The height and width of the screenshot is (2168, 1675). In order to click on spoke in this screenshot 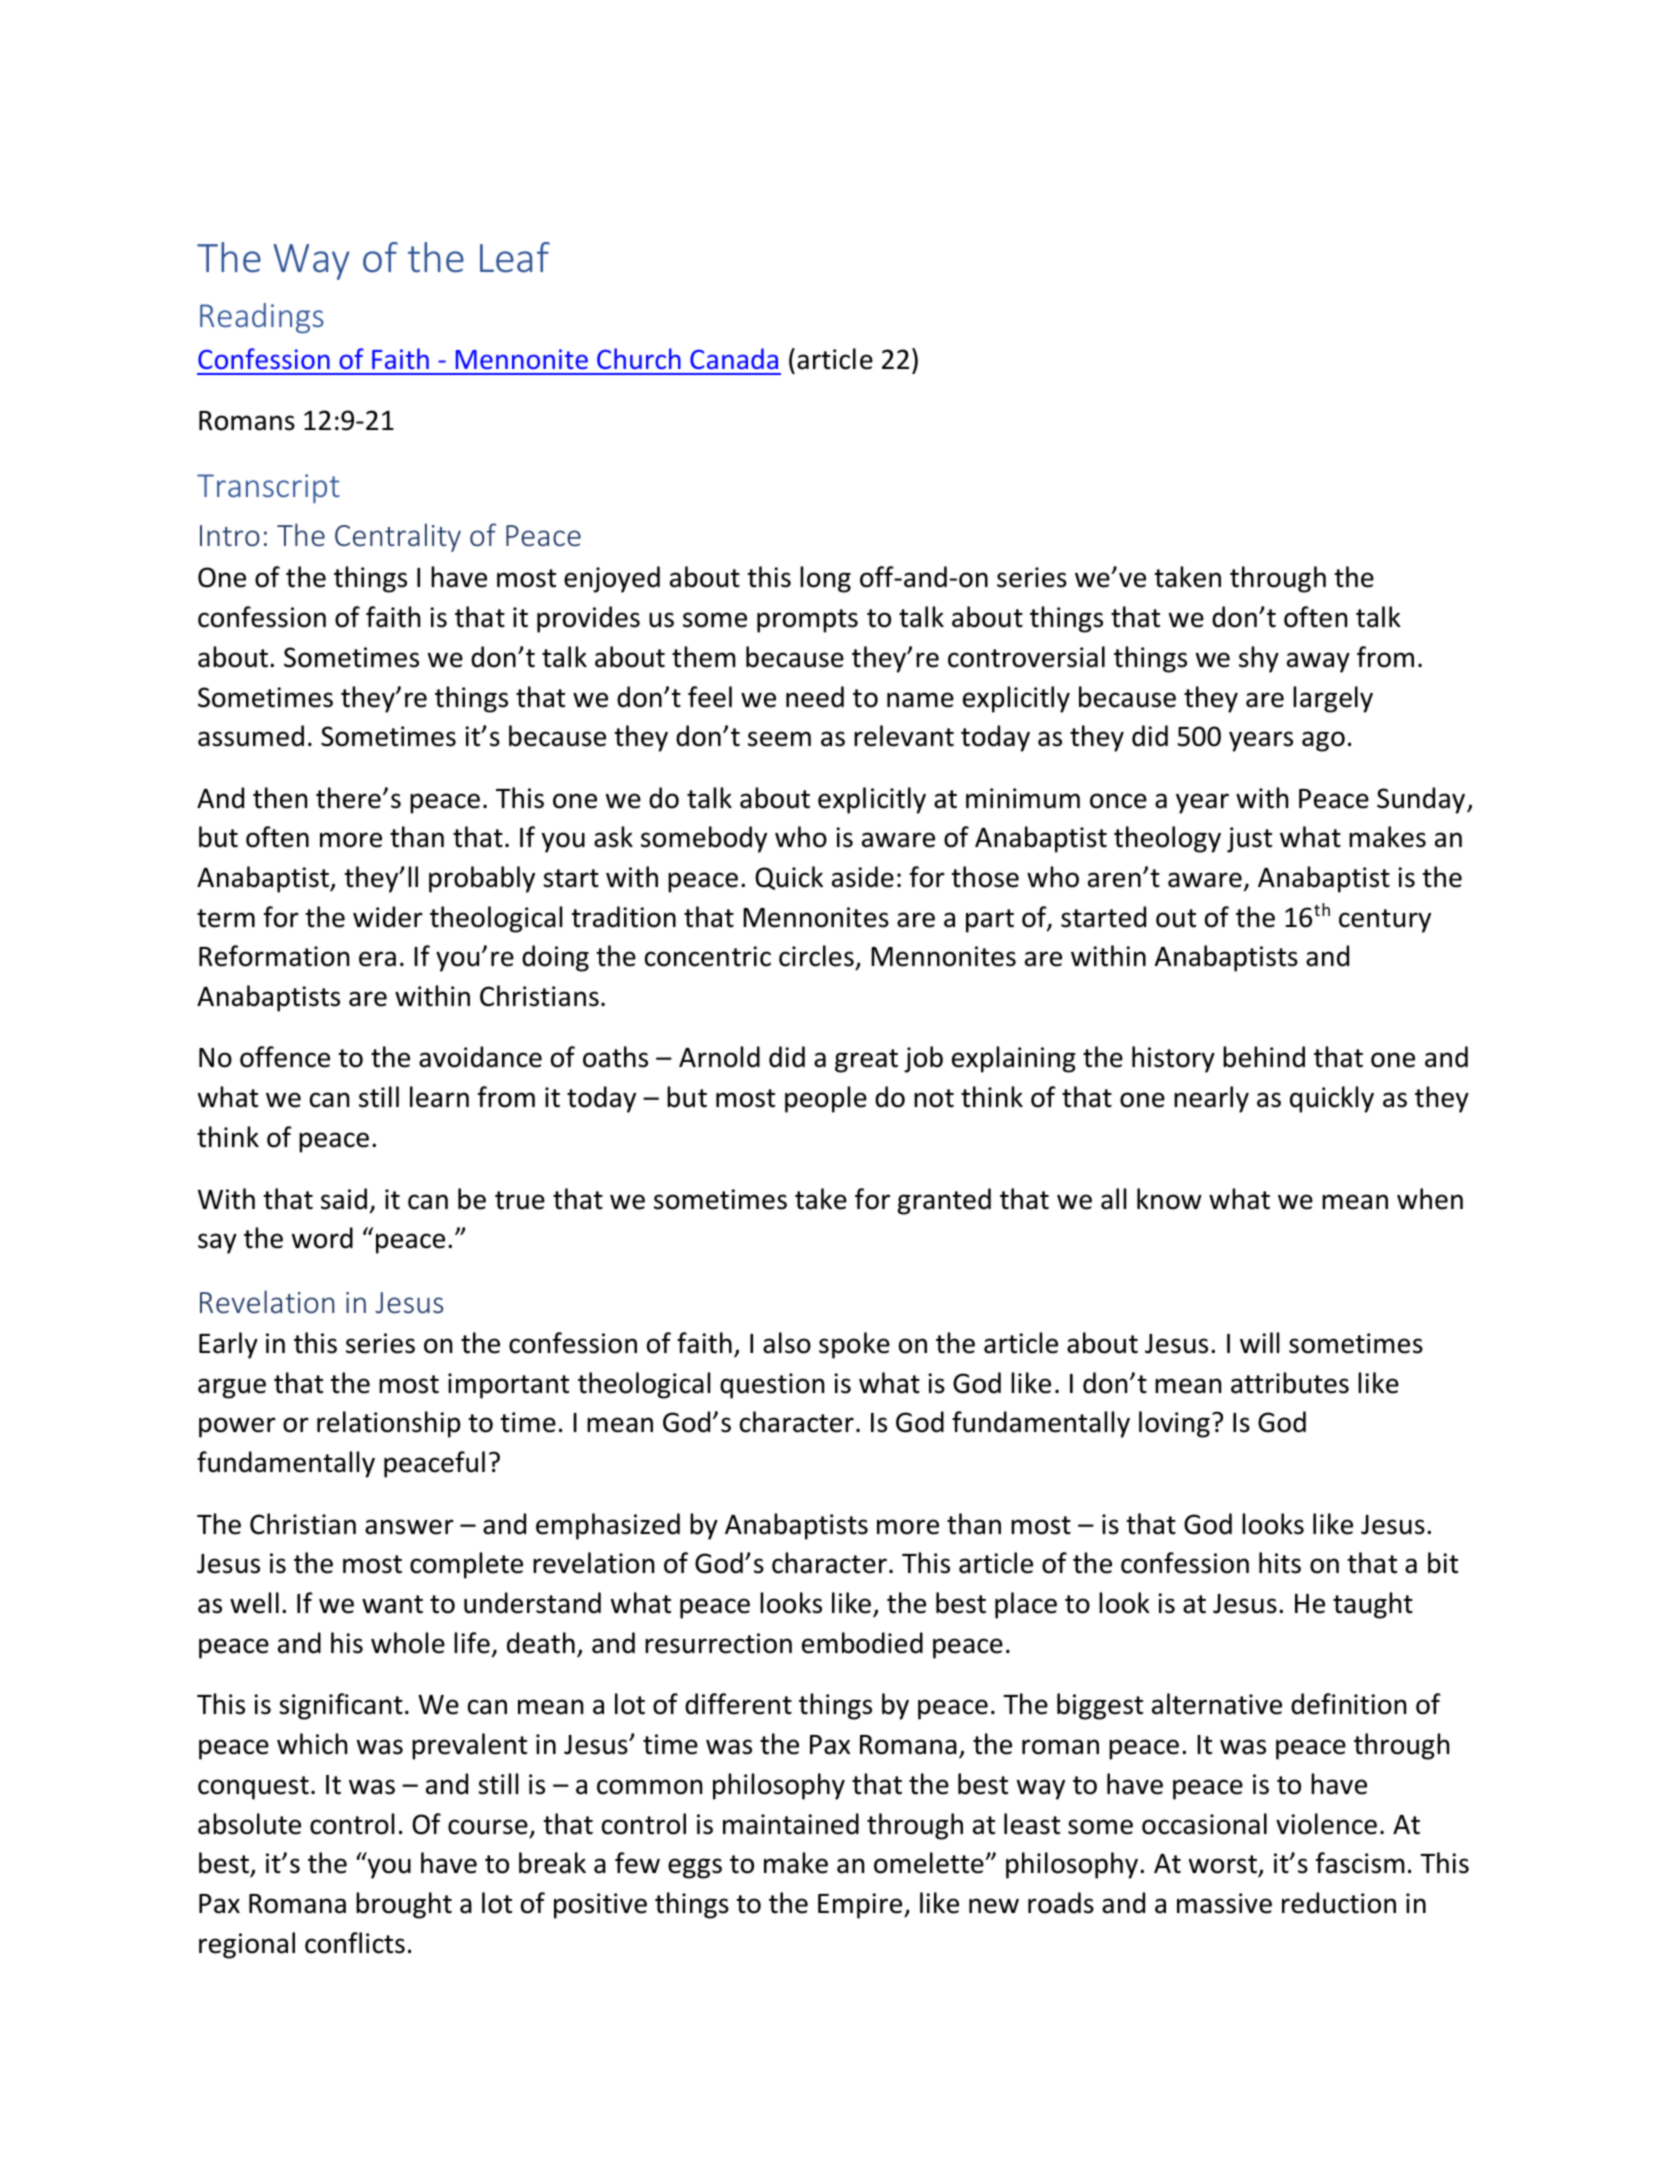, I will do `click(854, 1345)`.
